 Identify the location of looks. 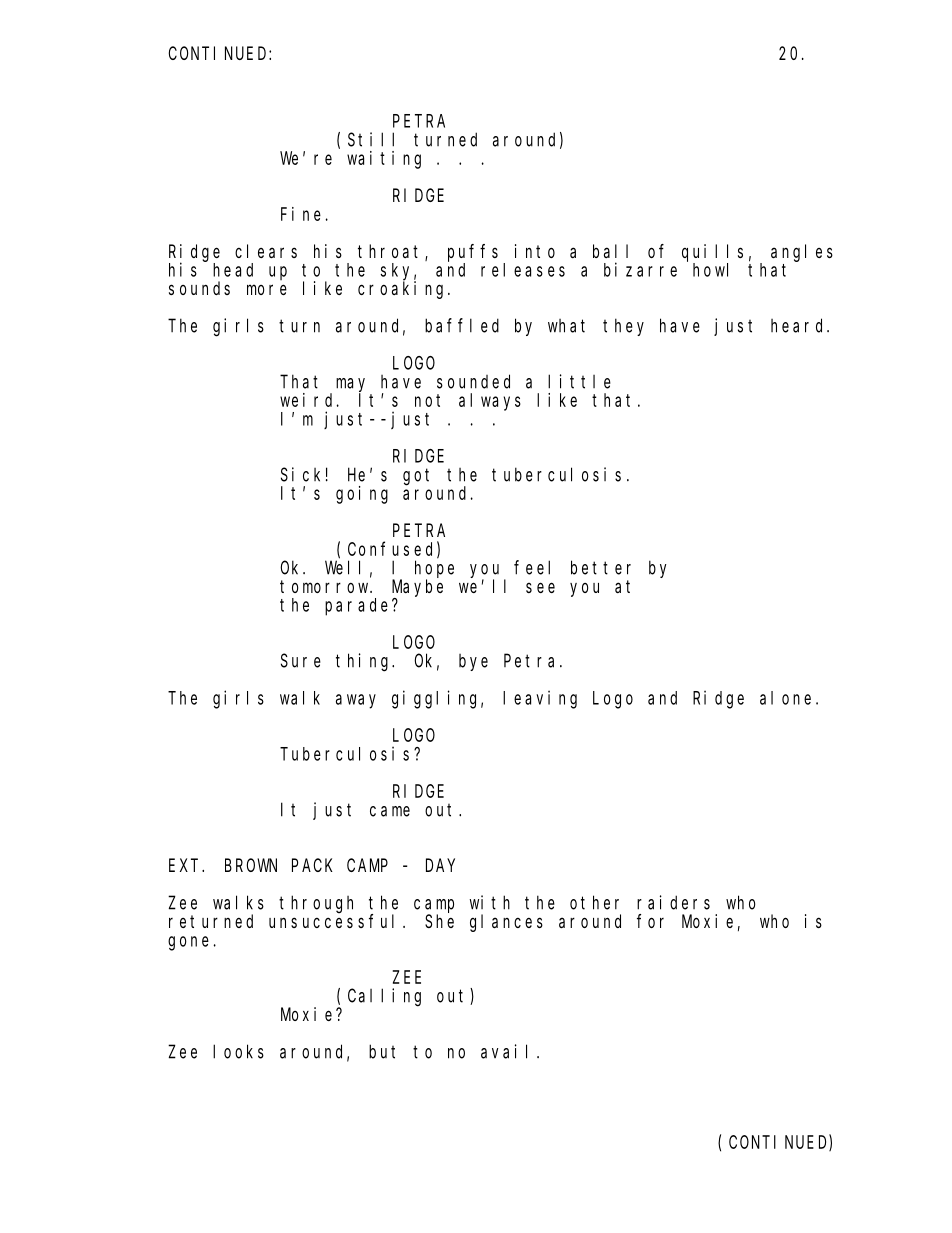
(238, 1051).
